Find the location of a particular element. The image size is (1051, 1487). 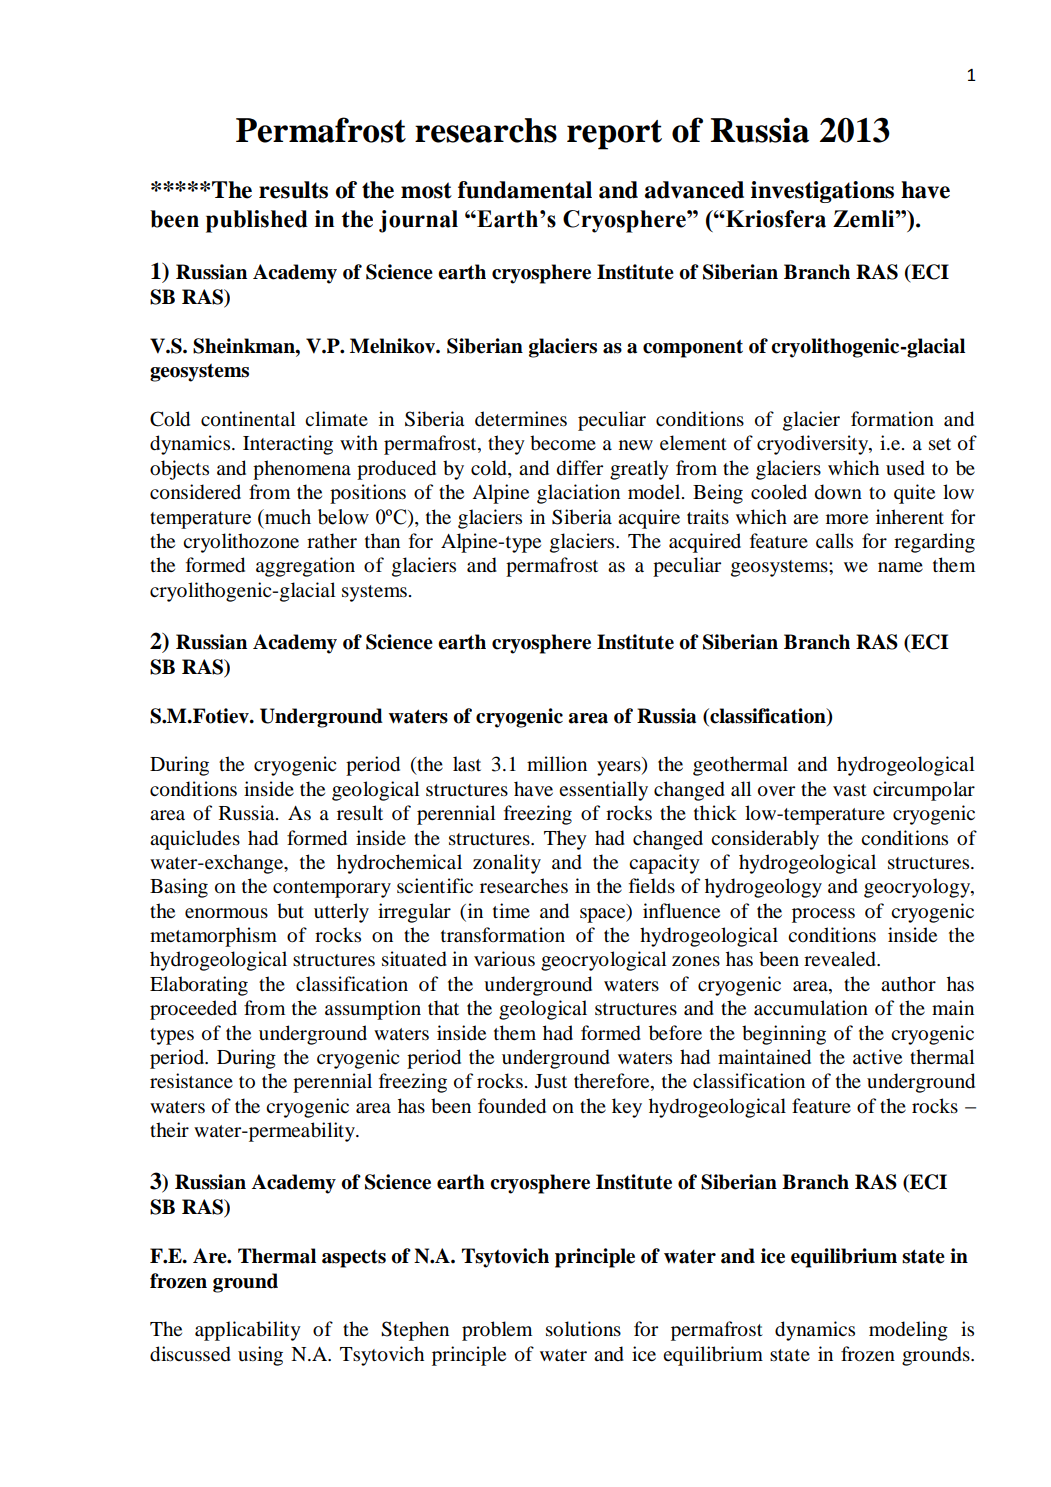

million is located at coordinates (557, 764).
